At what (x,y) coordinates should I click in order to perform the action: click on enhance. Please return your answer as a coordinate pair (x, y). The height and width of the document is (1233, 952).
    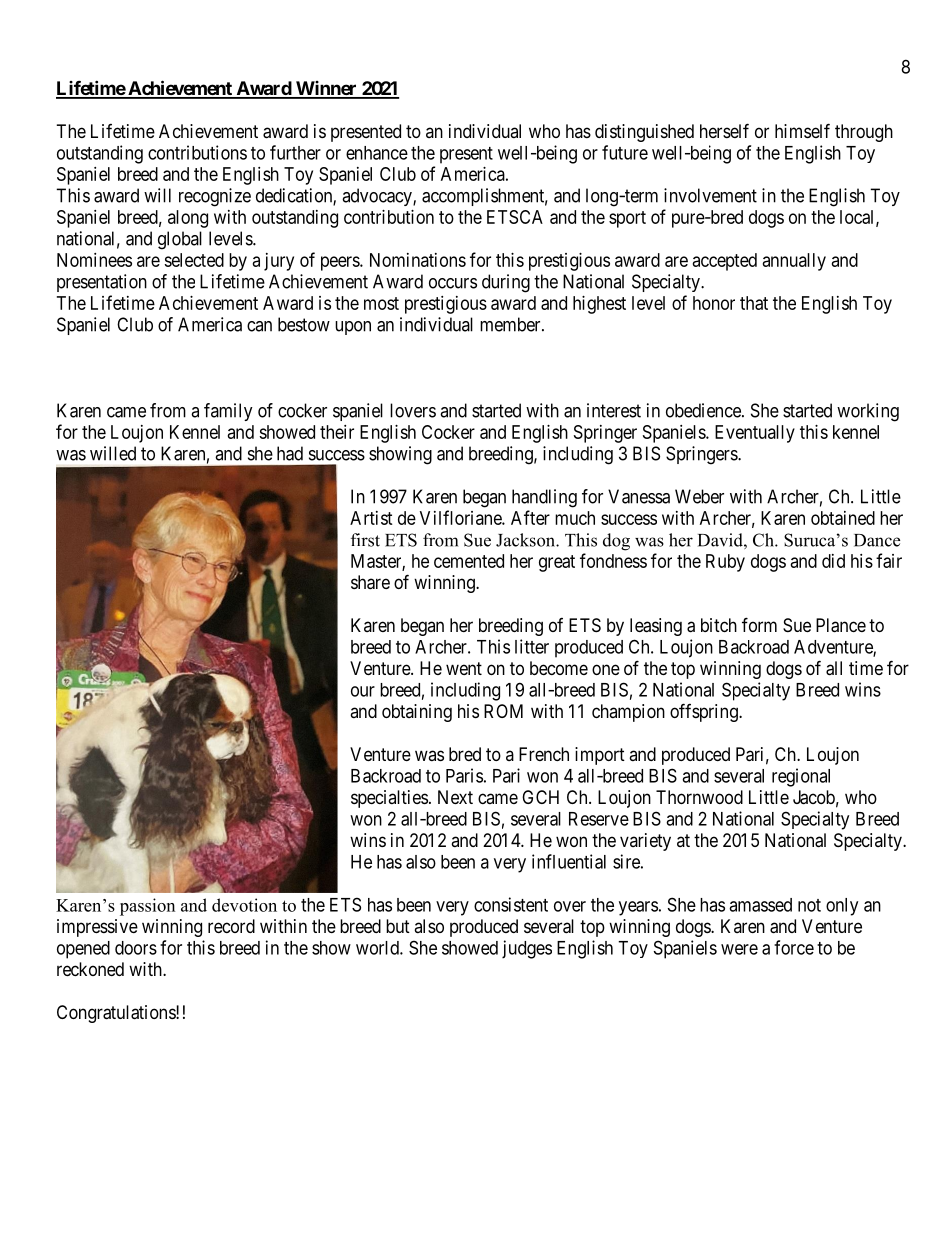
    Looking at the image, I should click on (377, 153).
